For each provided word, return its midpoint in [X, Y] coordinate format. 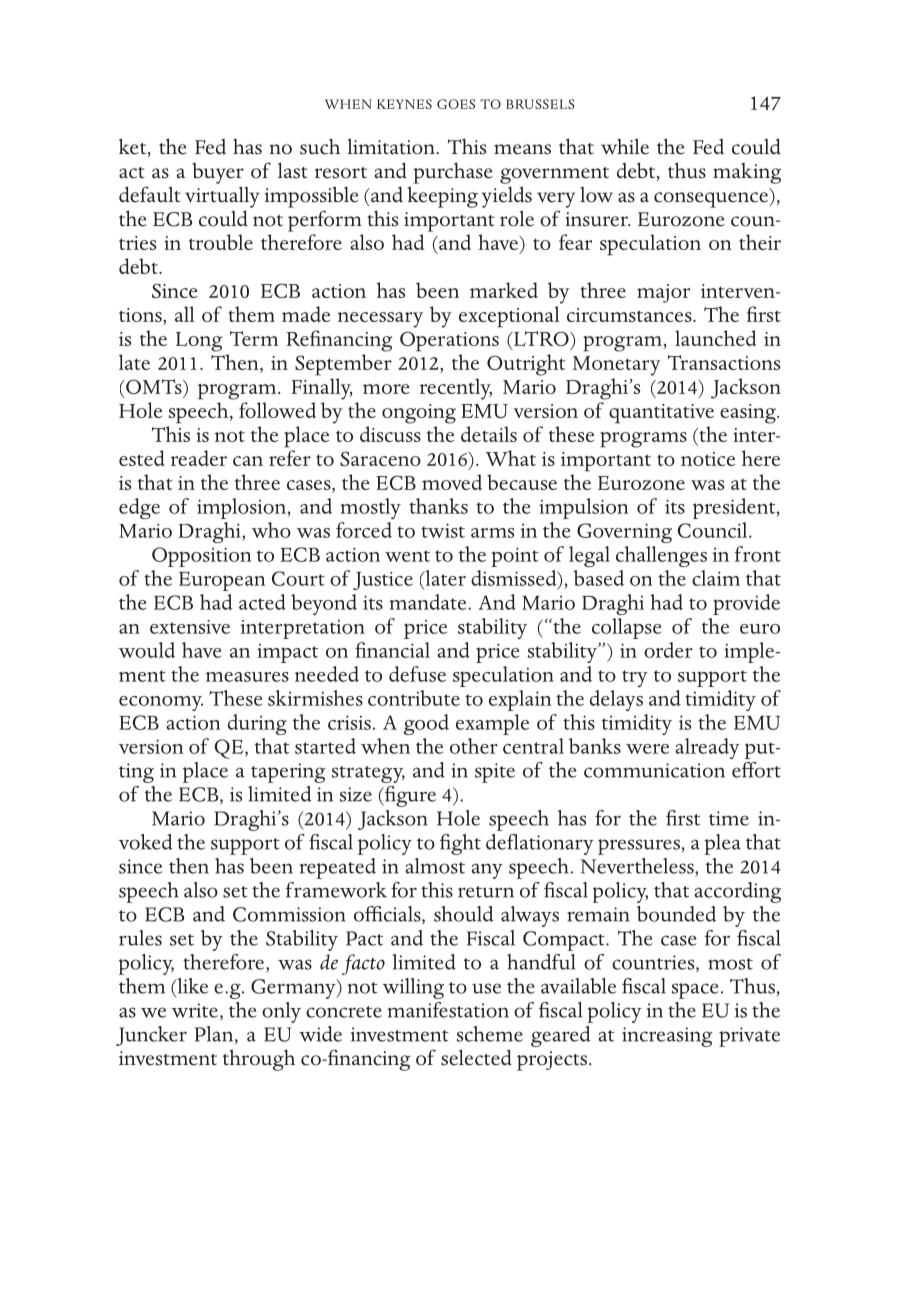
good [426, 724]
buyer [218, 173]
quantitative [661, 414]
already [707, 748]
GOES [456, 104]
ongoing [419, 414]
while [625, 146]
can [248, 461]
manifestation [448, 1010]
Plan [215, 1035]
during [257, 724]
